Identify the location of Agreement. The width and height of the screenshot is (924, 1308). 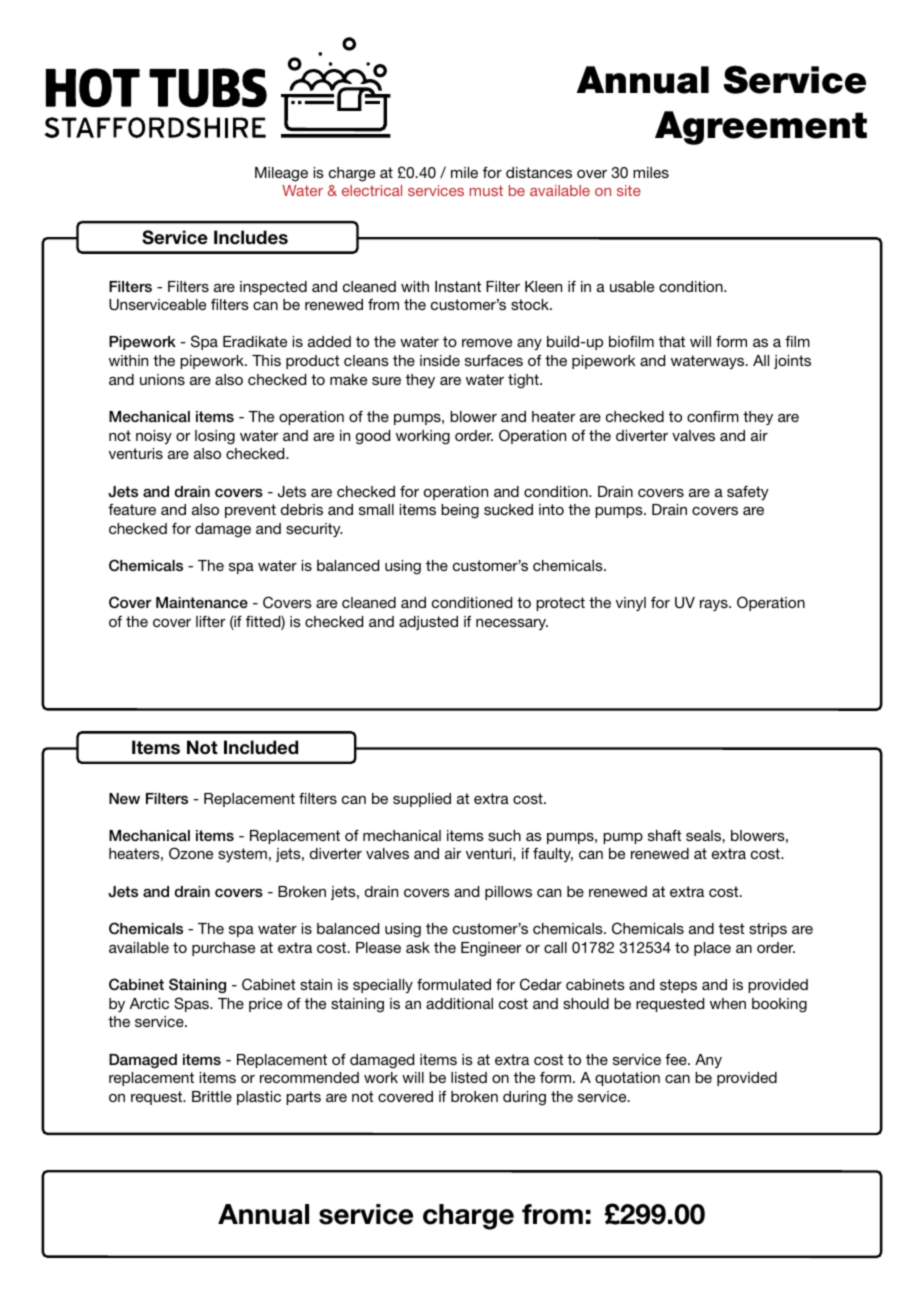
(761, 128).
